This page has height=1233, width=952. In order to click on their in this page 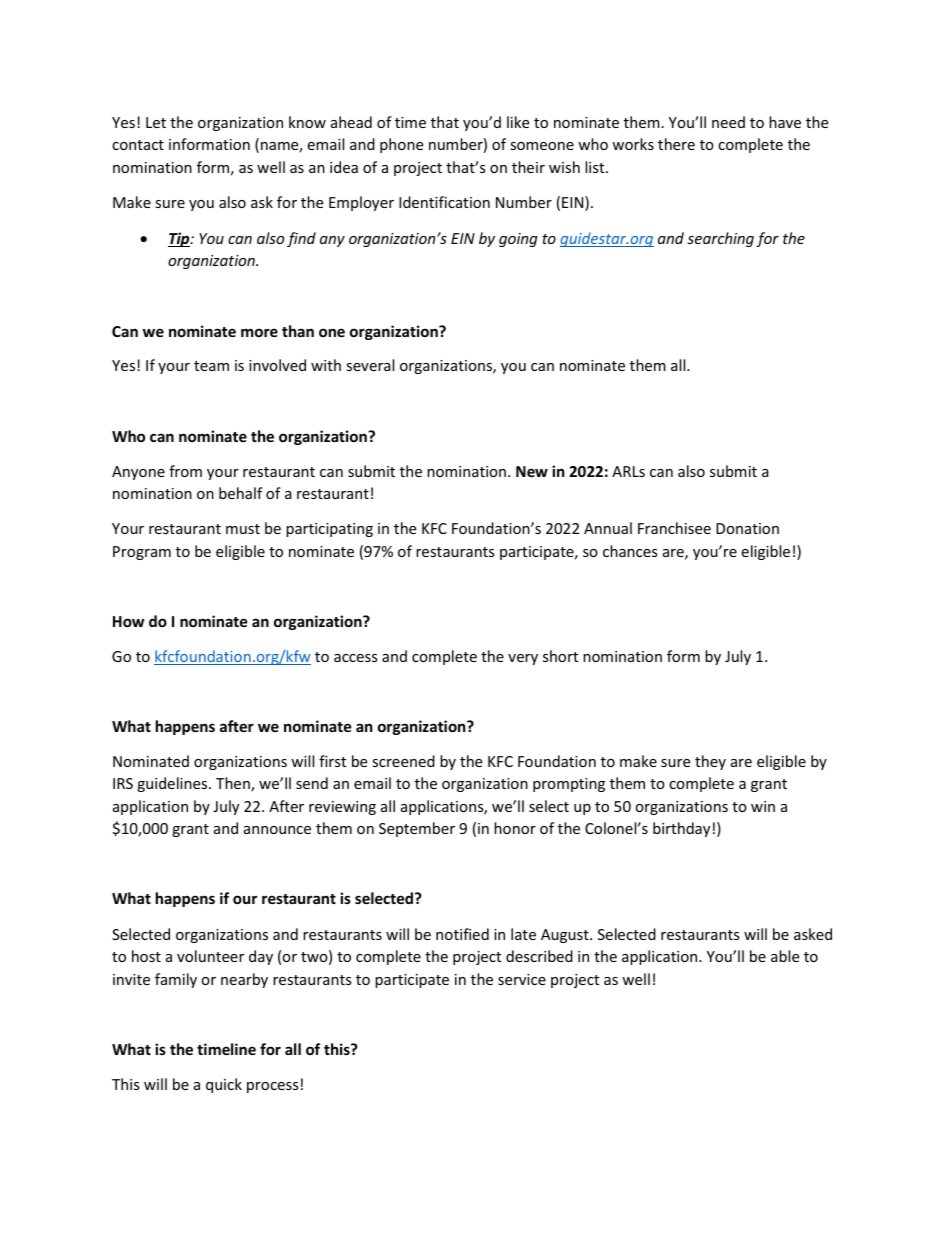, I will do `click(528, 167)`.
